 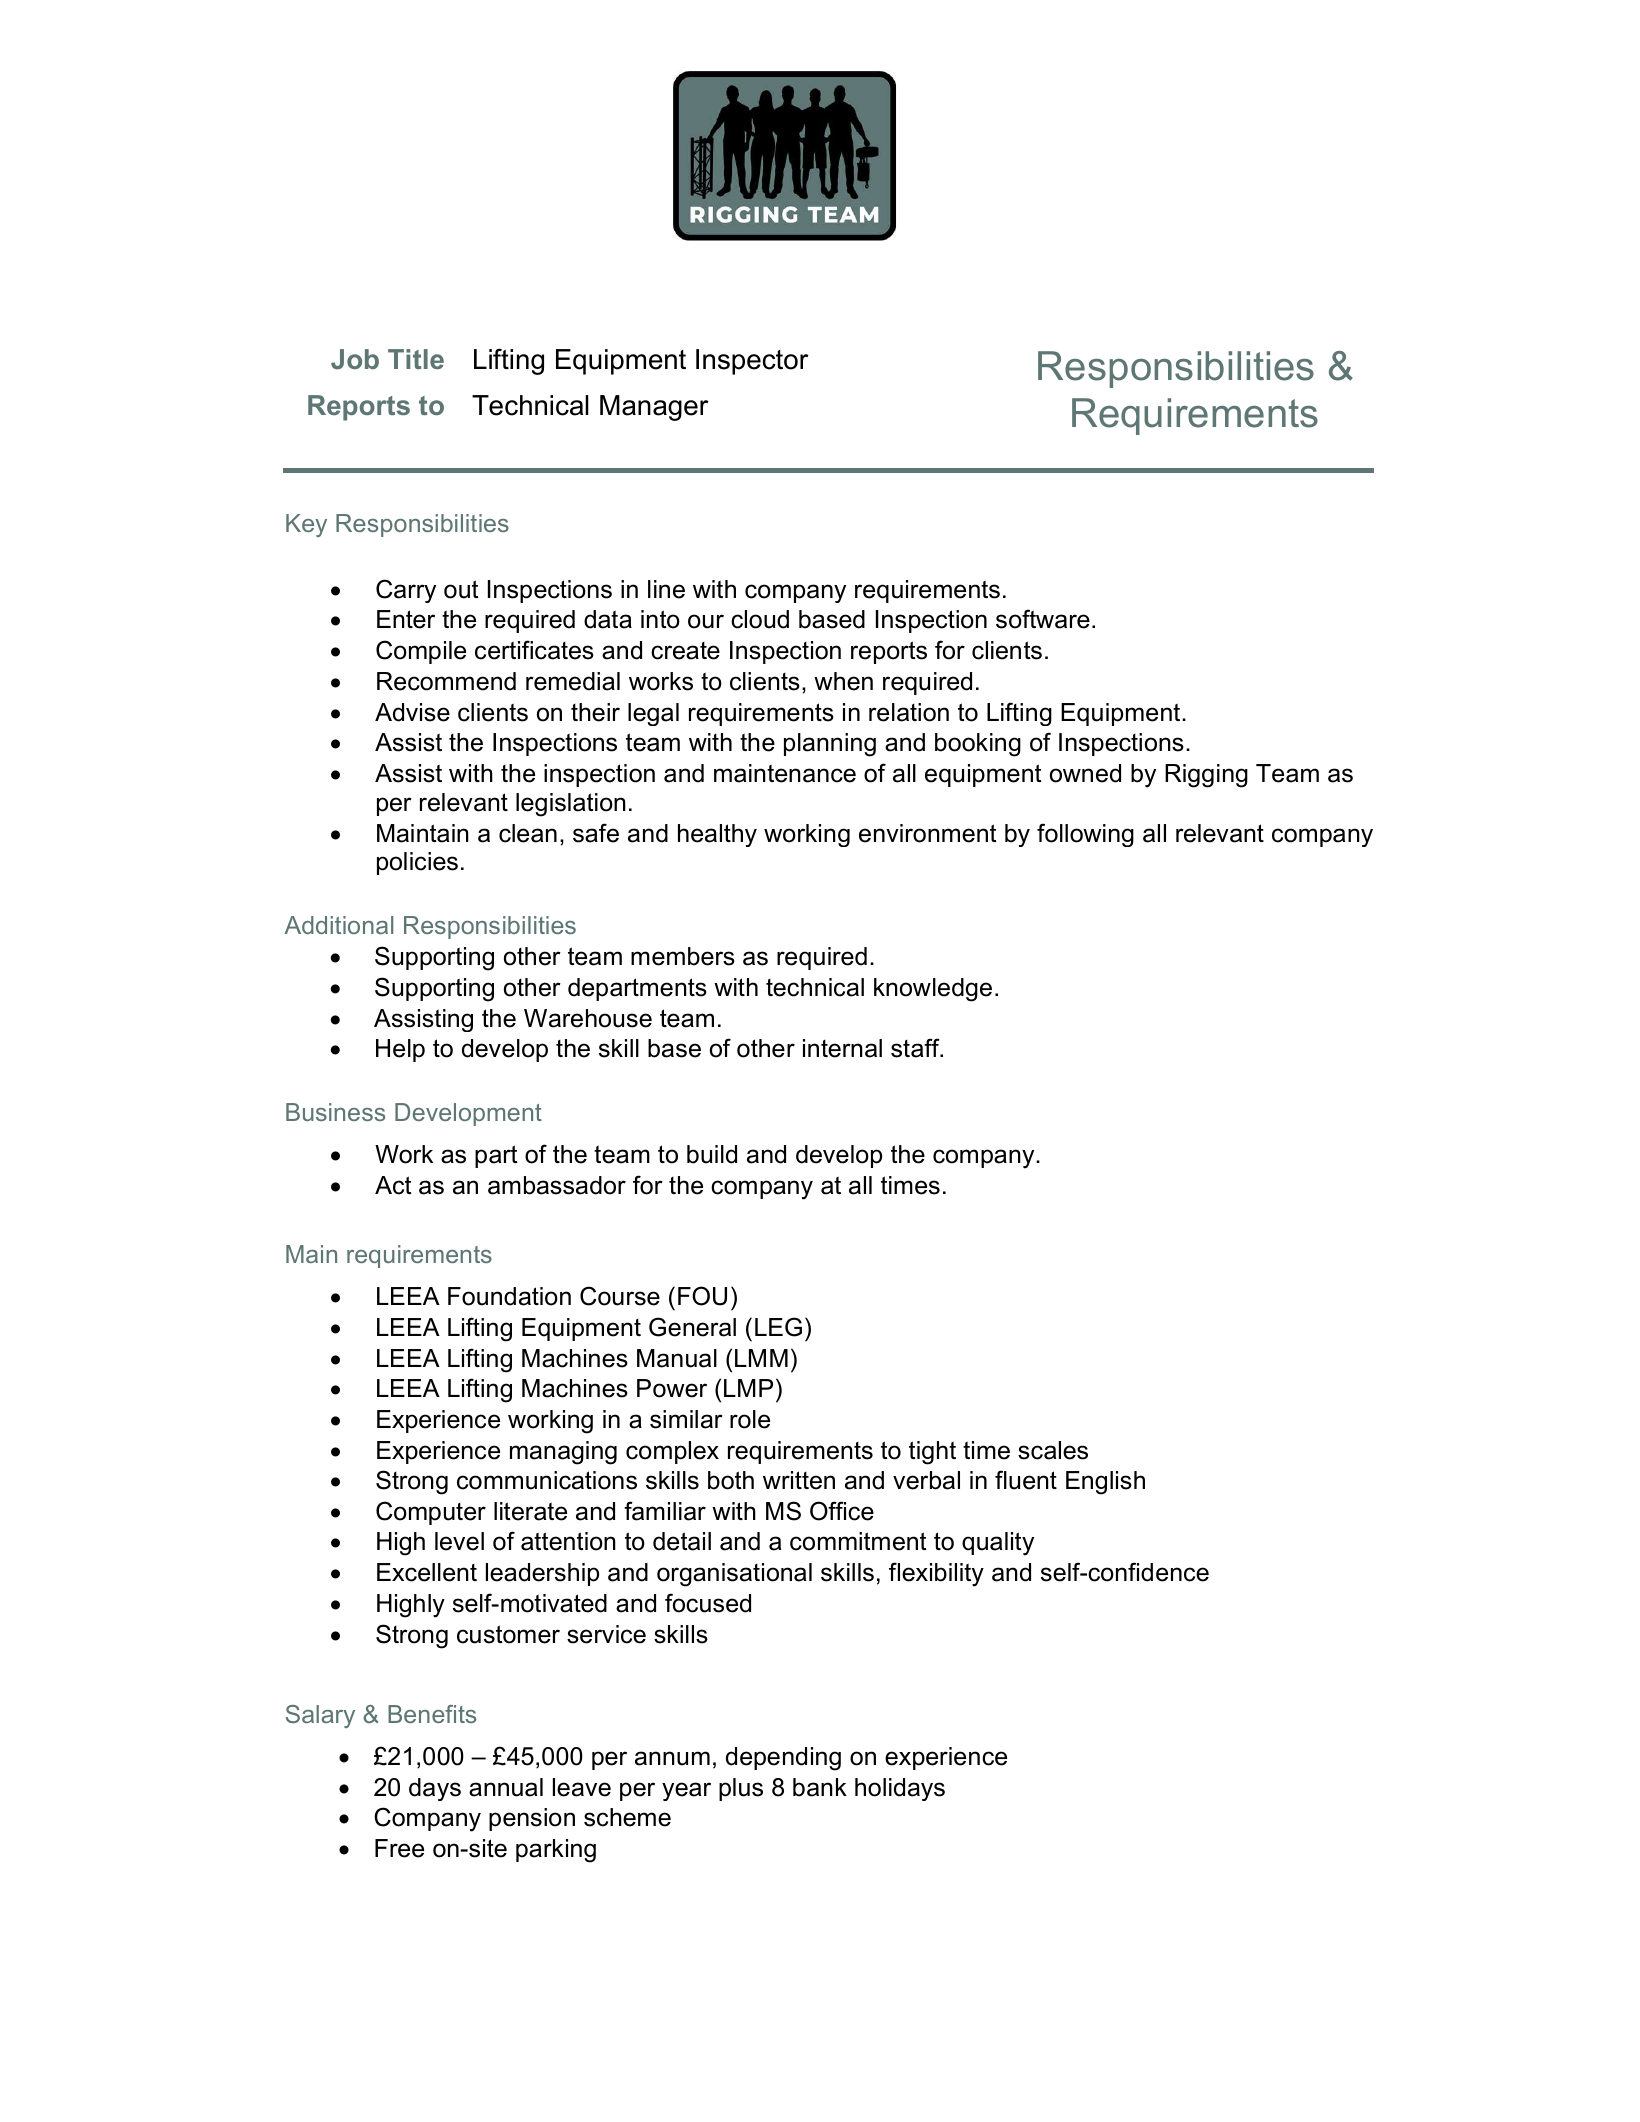 I want to click on policies, so click(x=417, y=863).
